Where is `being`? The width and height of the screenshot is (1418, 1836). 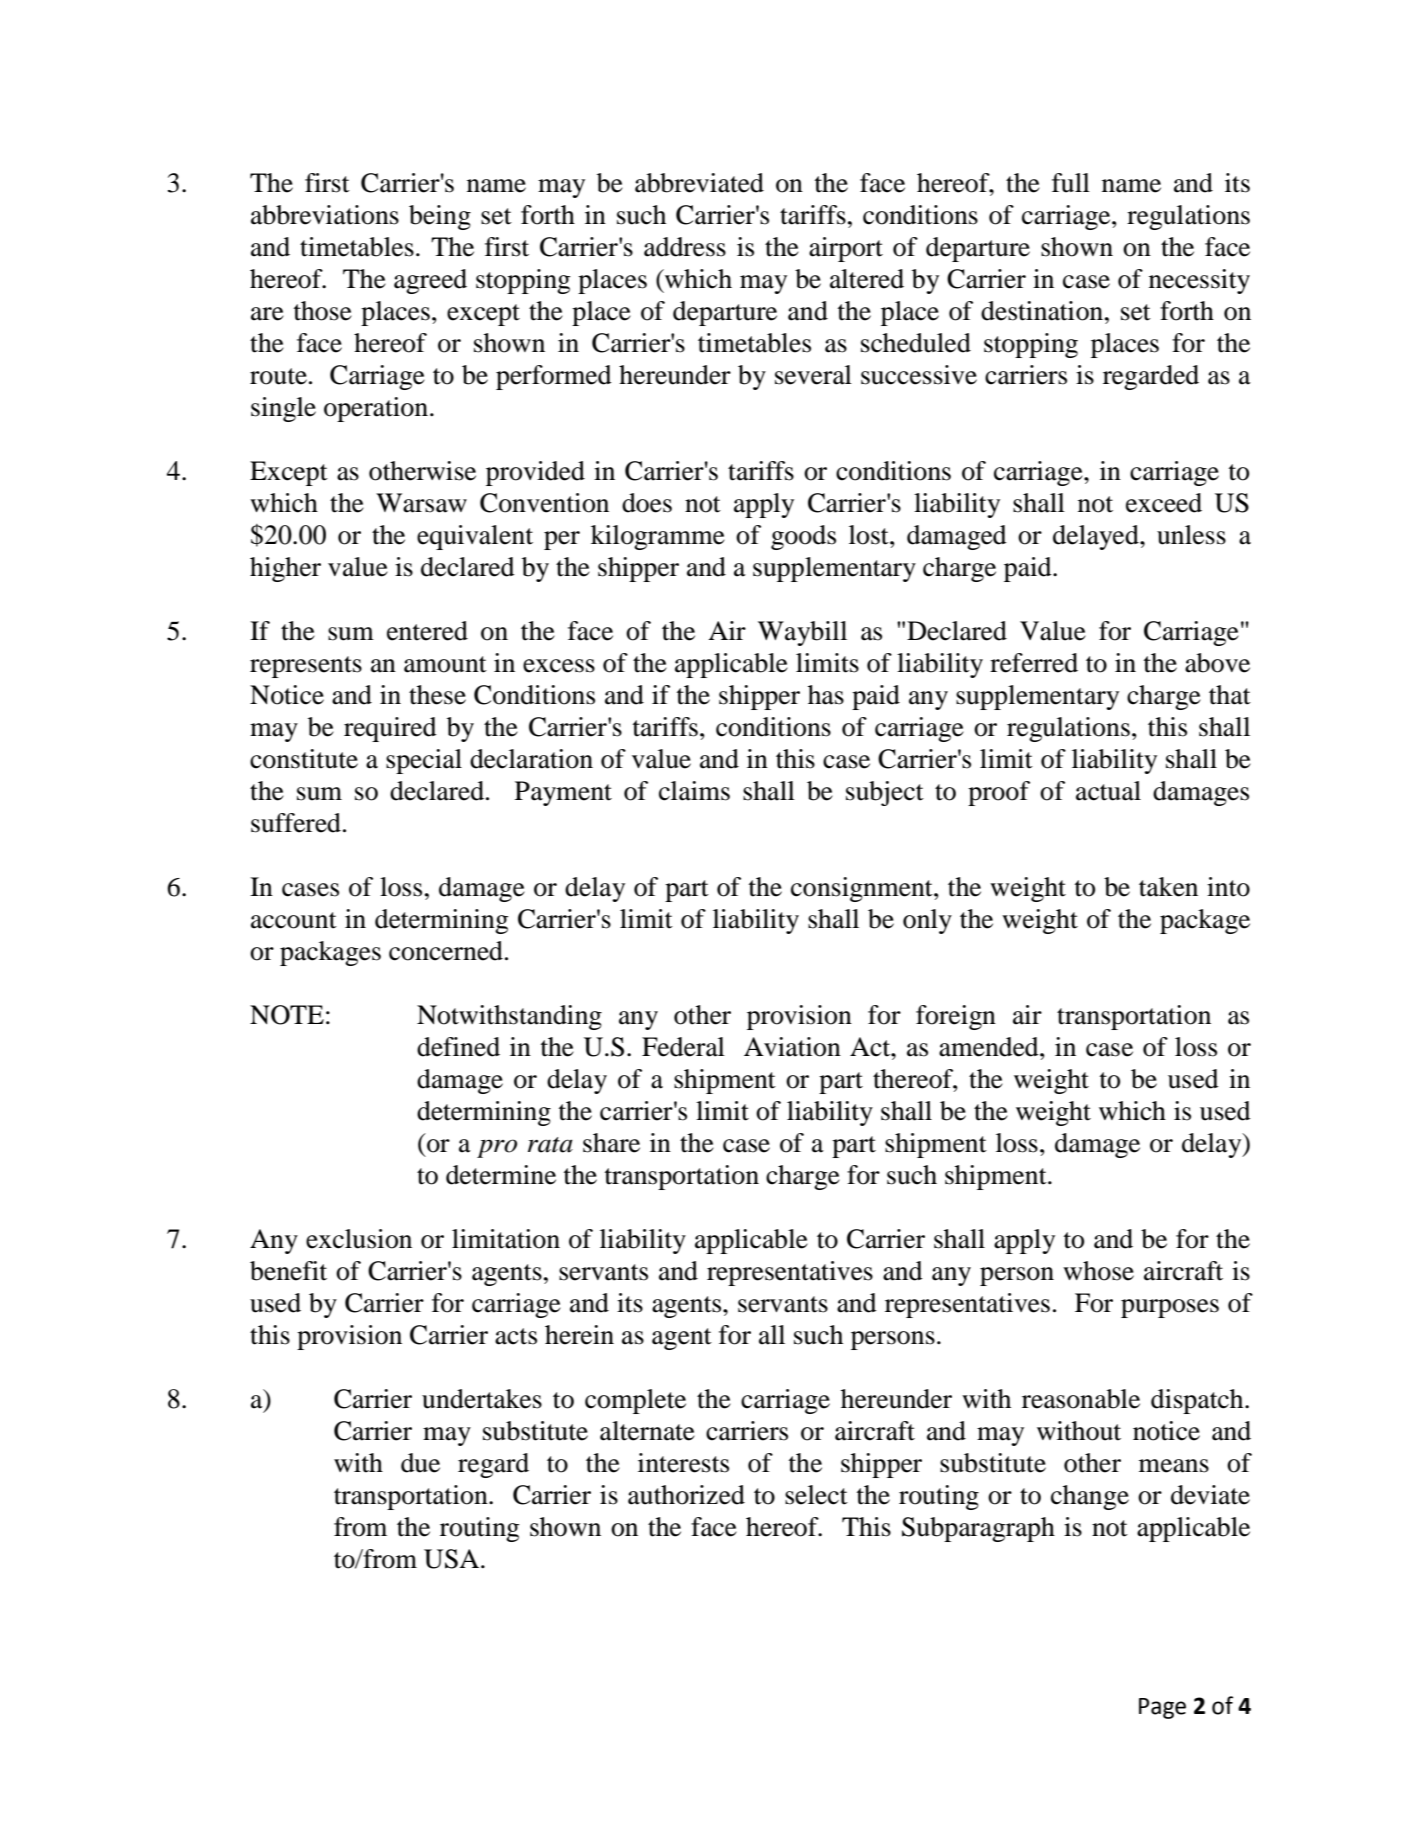
being is located at coordinates (440, 217).
